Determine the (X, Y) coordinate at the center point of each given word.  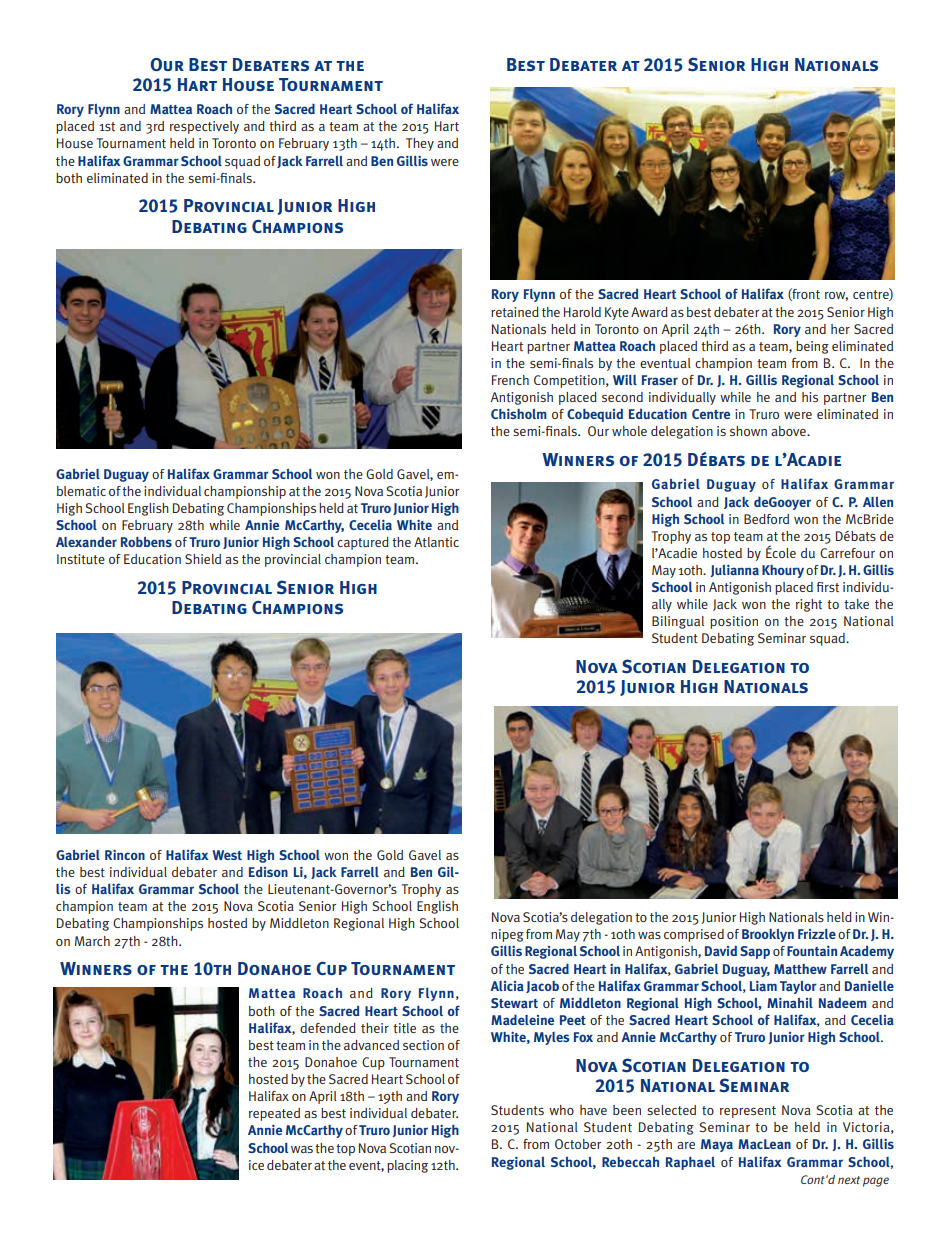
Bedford (766, 519)
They (420, 144)
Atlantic (436, 542)
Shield (203, 559)
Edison (268, 871)
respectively (204, 127)
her (840, 329)
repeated (274, 1114)
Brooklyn (768, 935)
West (227, 855)
